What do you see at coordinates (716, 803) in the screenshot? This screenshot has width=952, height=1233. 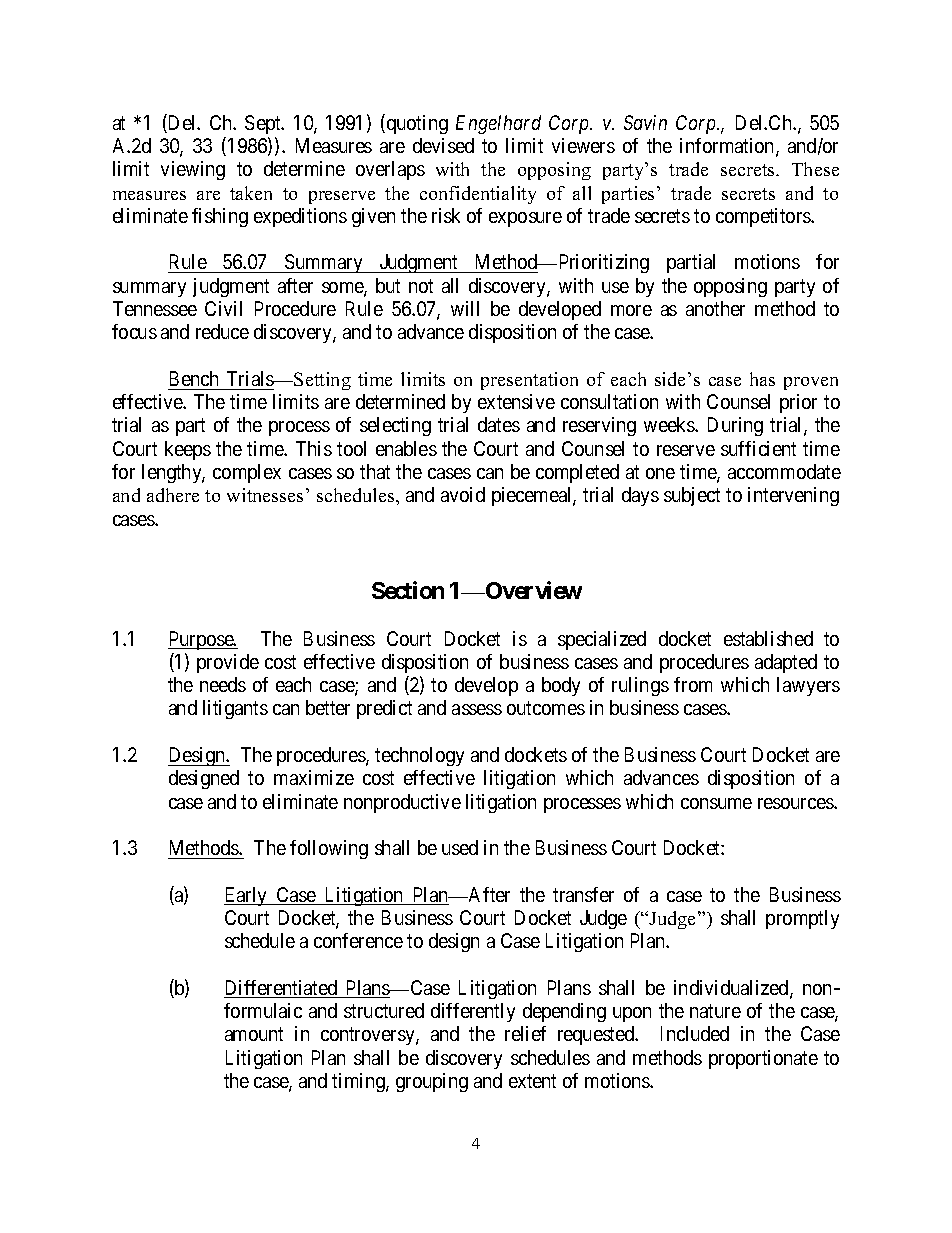 I see `consume` at bounding box center [716, 803].
